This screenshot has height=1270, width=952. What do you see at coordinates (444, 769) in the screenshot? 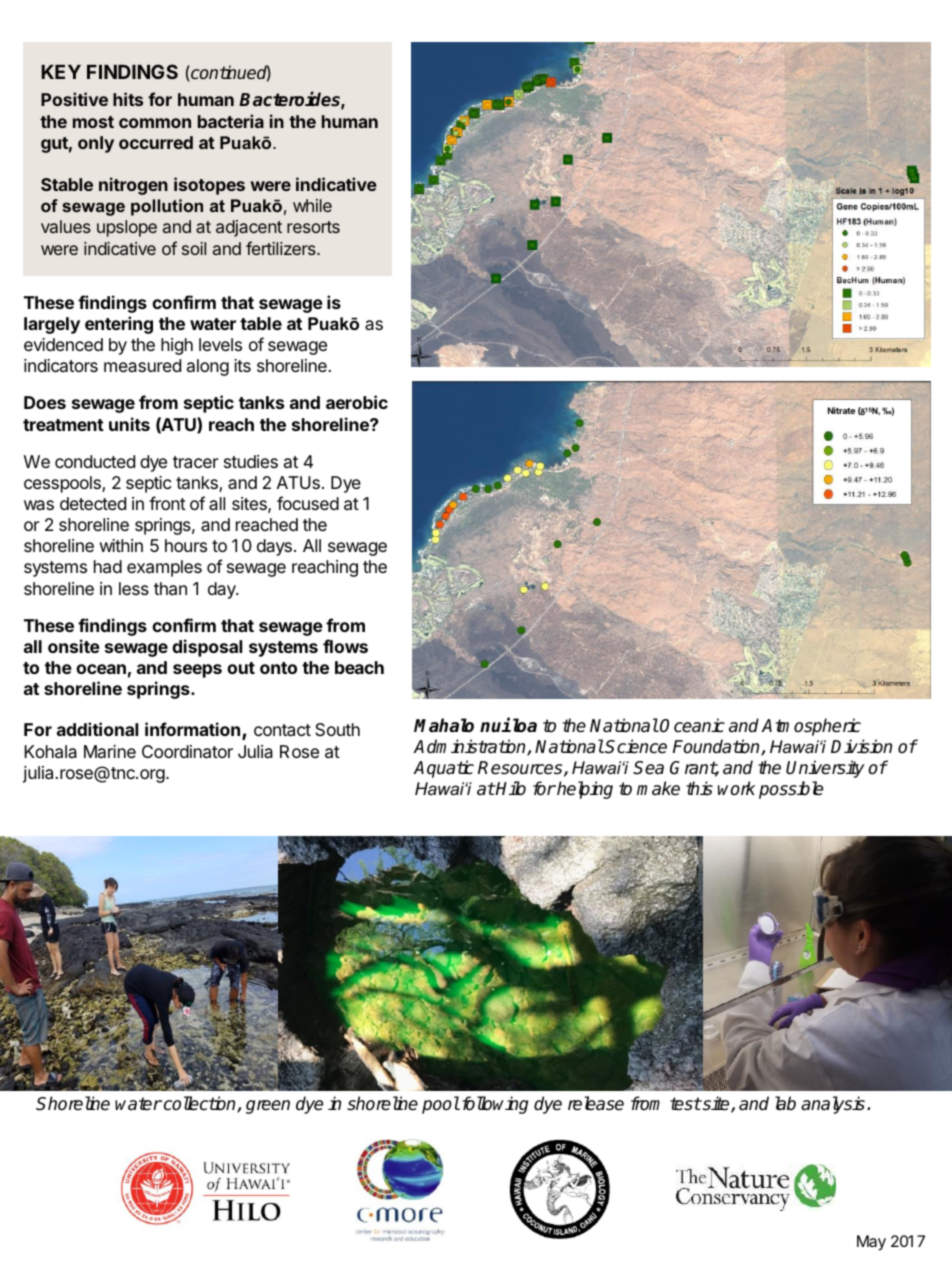
I see `Aquatic` at bounding box center [444, 769].
